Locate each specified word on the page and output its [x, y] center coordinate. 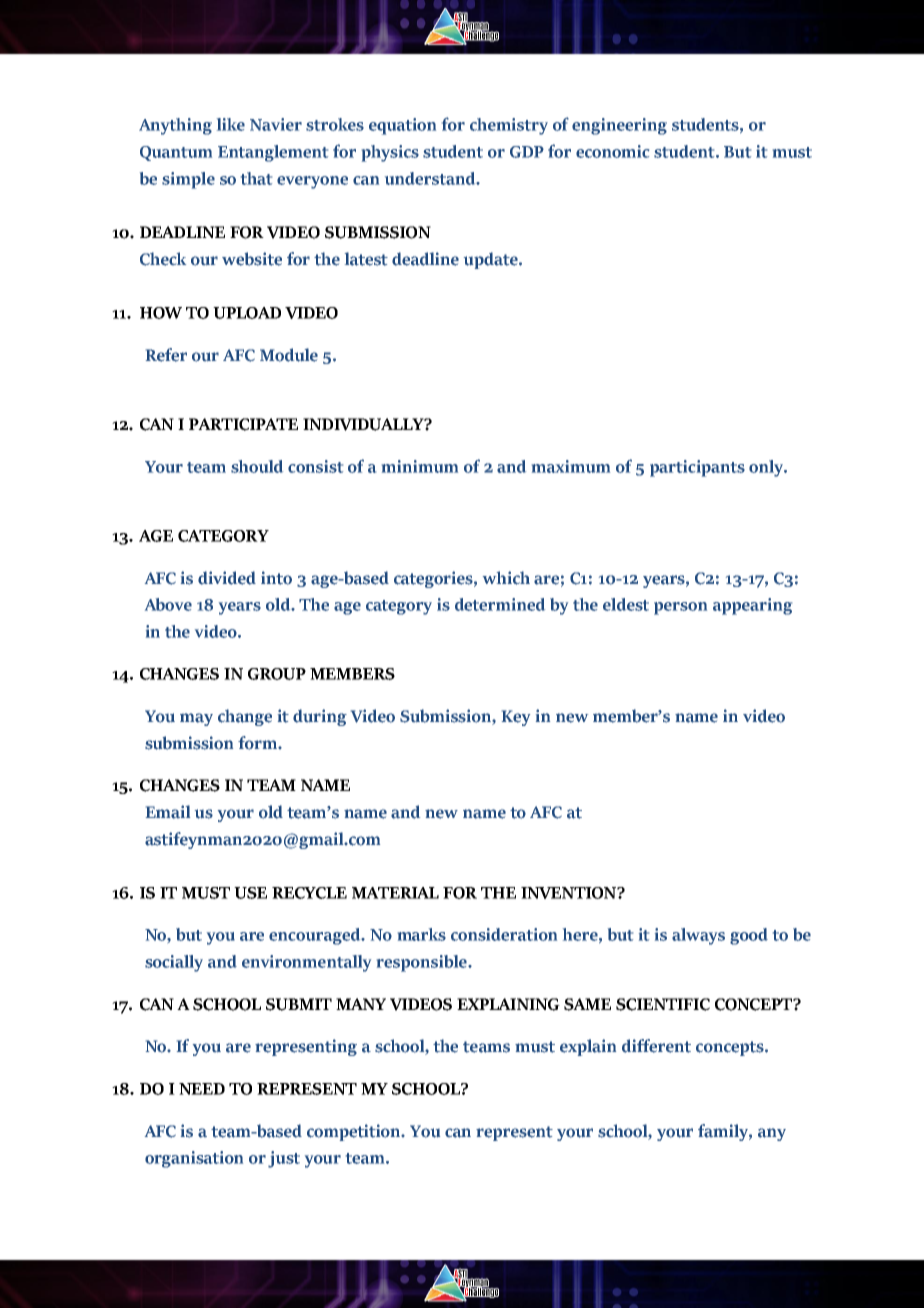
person [680, 608]
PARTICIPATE [243, 424]
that [256, 178]
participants [697, 468]
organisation [194, 1159]
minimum [420, 466]
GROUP [277, 674]
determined [500, 604]
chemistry [509, 126]
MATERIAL [395, 893]
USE [250, 893]
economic [612, 151]
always [698, 936]
